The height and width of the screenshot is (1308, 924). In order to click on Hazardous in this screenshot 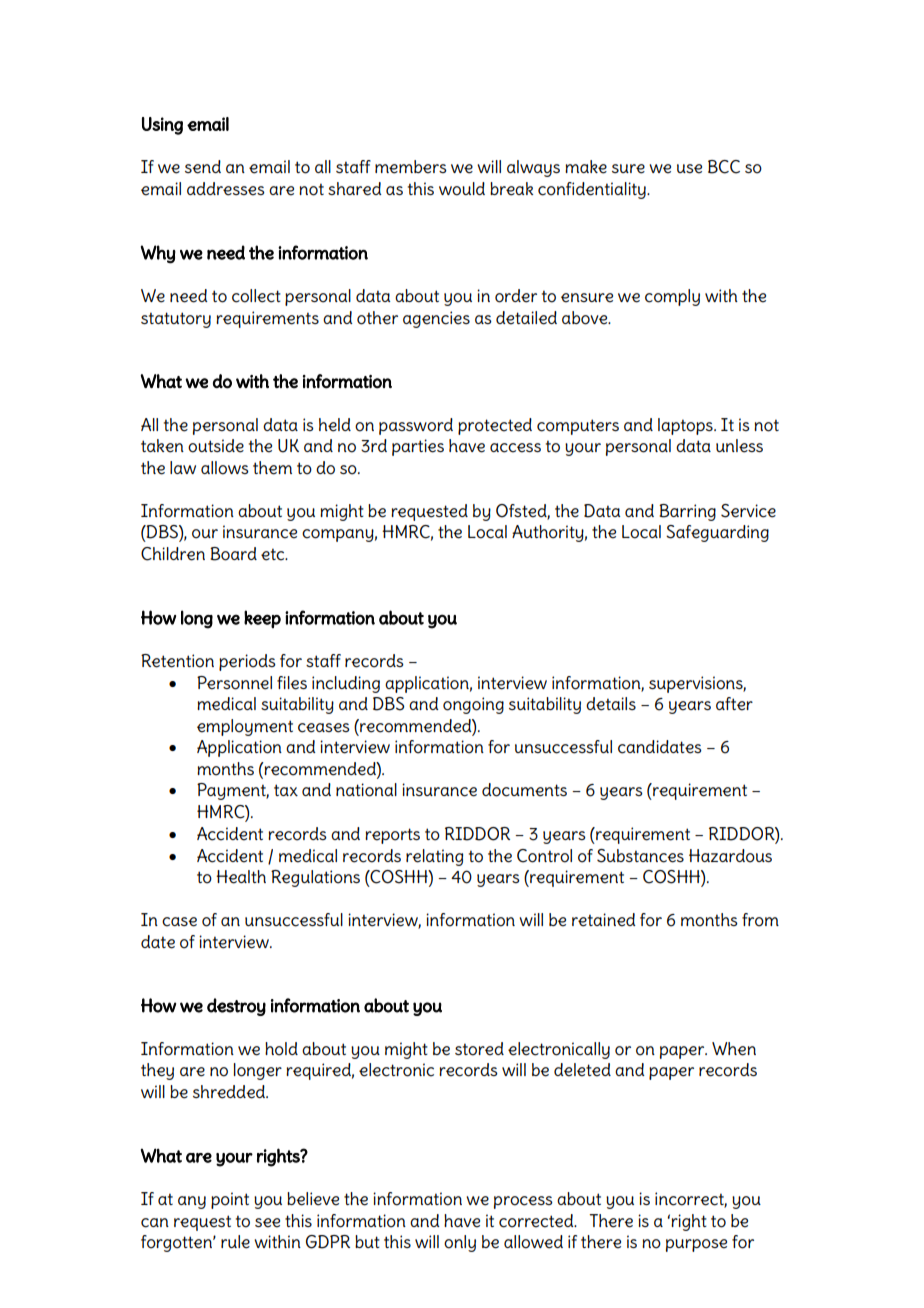, I will do `click(730, 856)`.
